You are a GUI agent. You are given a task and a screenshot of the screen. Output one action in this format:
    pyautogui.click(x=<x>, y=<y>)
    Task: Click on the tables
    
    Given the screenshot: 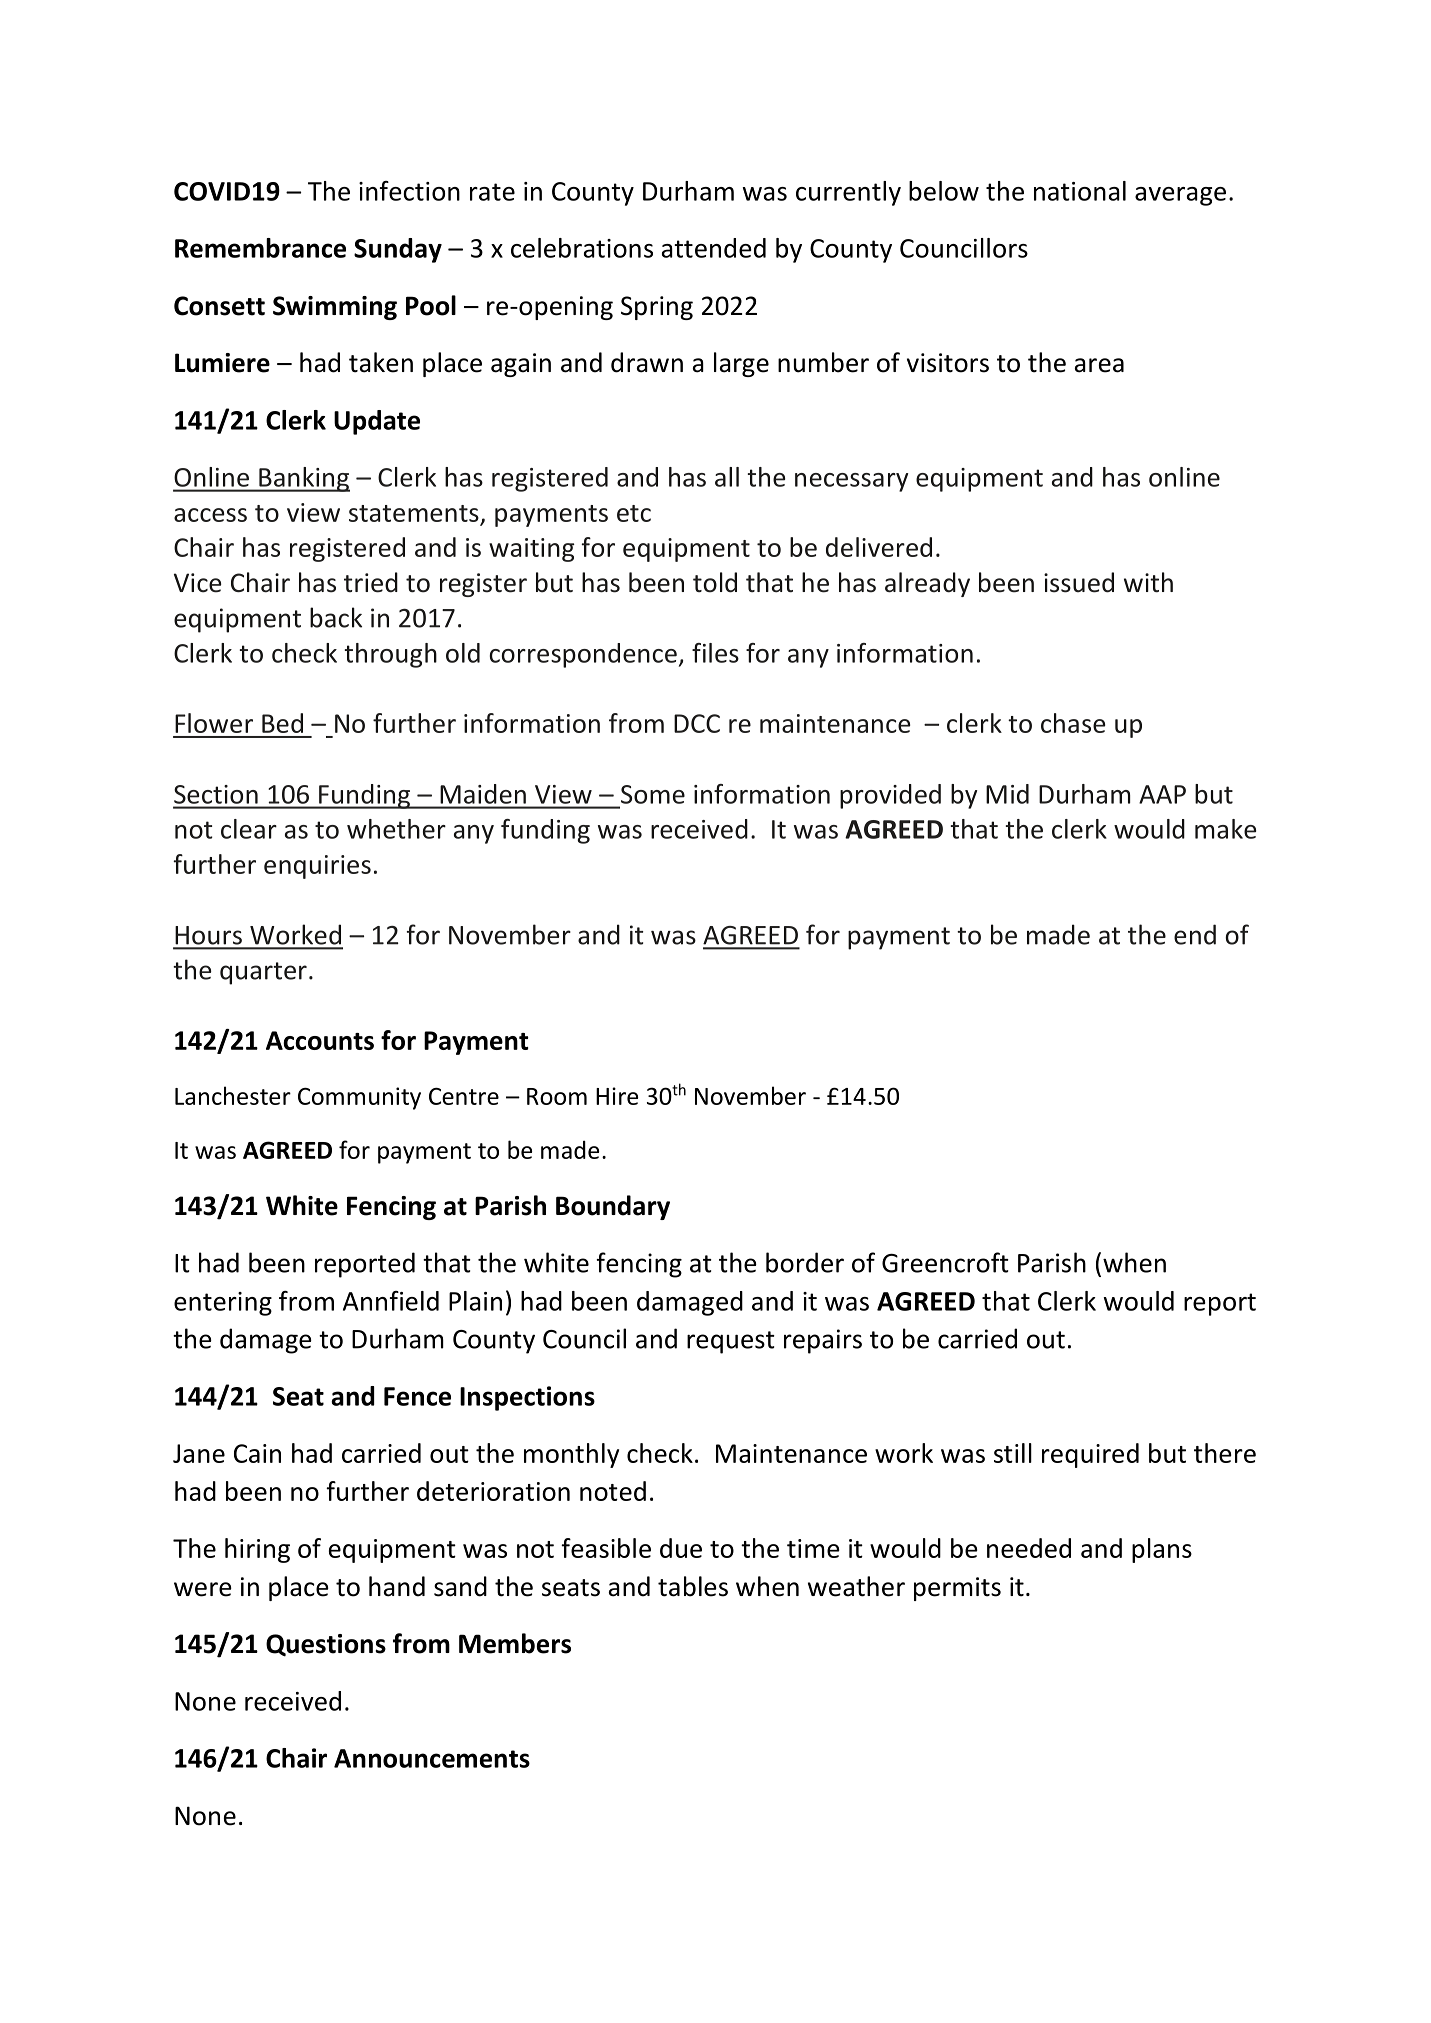 What is the action you would take?
    pyautogui.click(x=693, y=1586)
